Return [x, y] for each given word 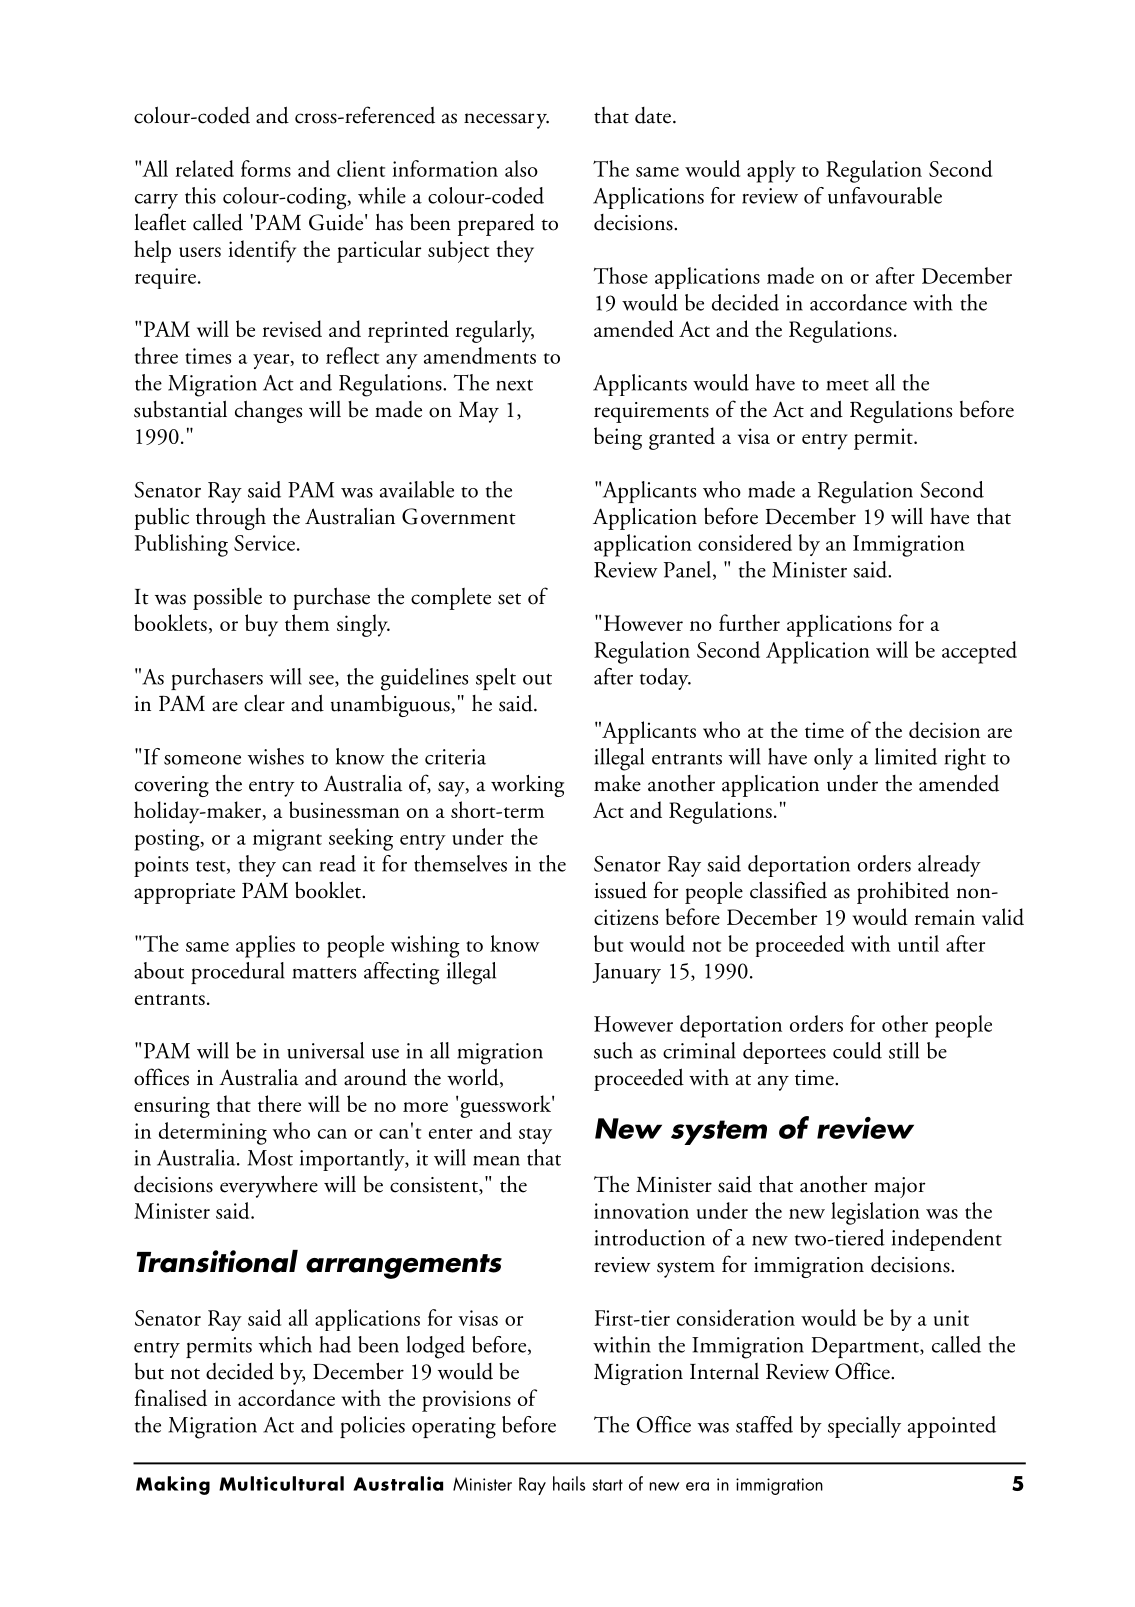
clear [264, 703]
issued [620, 890]
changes [268, 411]
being [618, 438]
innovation [641, 1211]
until [918, 943]
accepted [979, 652]
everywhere [269, 1186]
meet [847, 385]
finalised [171, 1397]
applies [265, 946]
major [899, 1187]
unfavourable [885, 195]
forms [266, 168]
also [521, 168]
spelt [496, 679]
